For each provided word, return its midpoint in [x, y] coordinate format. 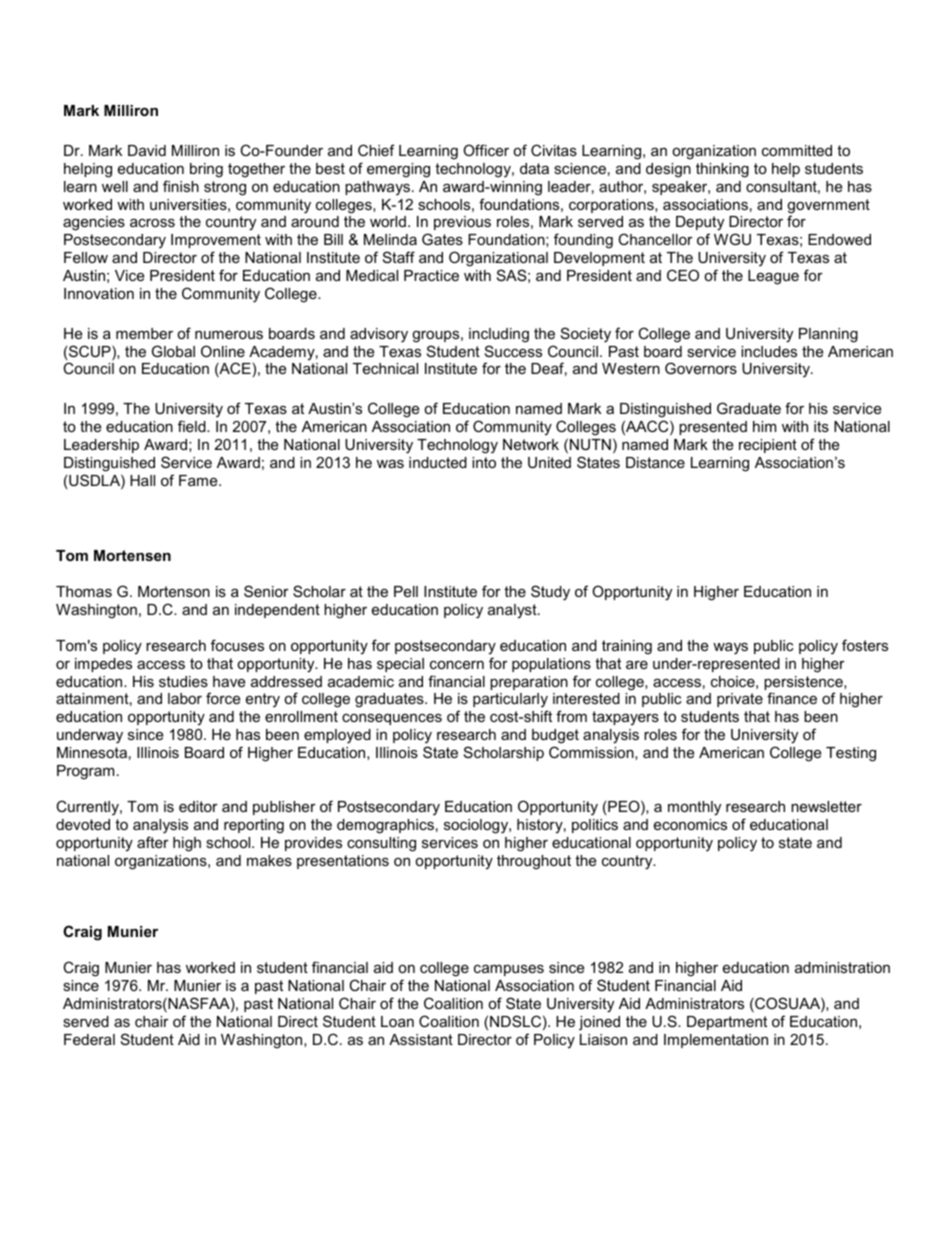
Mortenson [174, 591]
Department [727, 1023]
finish [181, 186]
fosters [865, 645]
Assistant [421, 1039]
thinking [722, 170]
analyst [513, 611]
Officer [486, 150]
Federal [89, 1039]
